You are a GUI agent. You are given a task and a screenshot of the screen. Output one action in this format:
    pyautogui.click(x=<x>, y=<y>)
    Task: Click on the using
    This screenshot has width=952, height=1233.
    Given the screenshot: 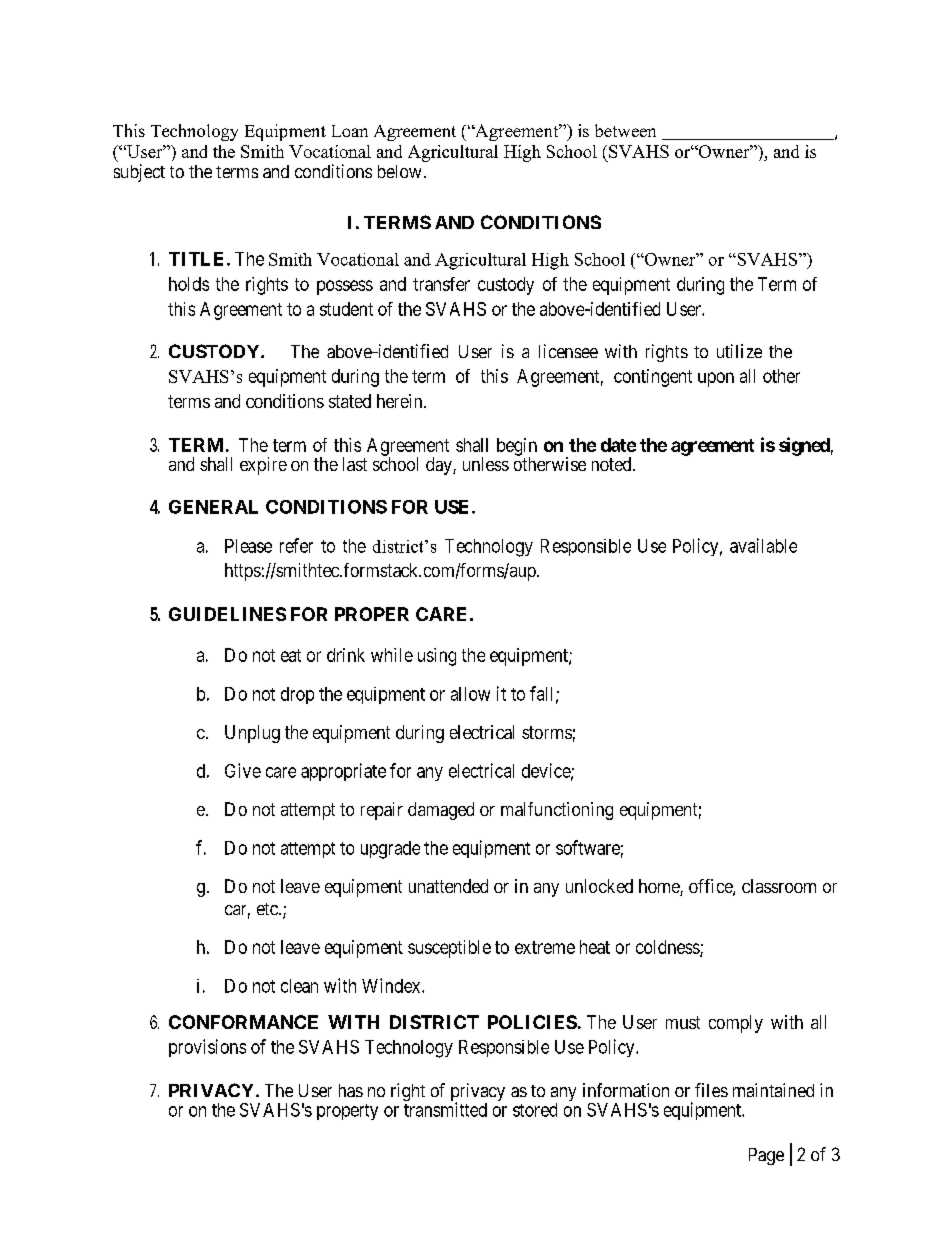 What is the action you would take?
    pyautogui.click(x=437, y=657)
